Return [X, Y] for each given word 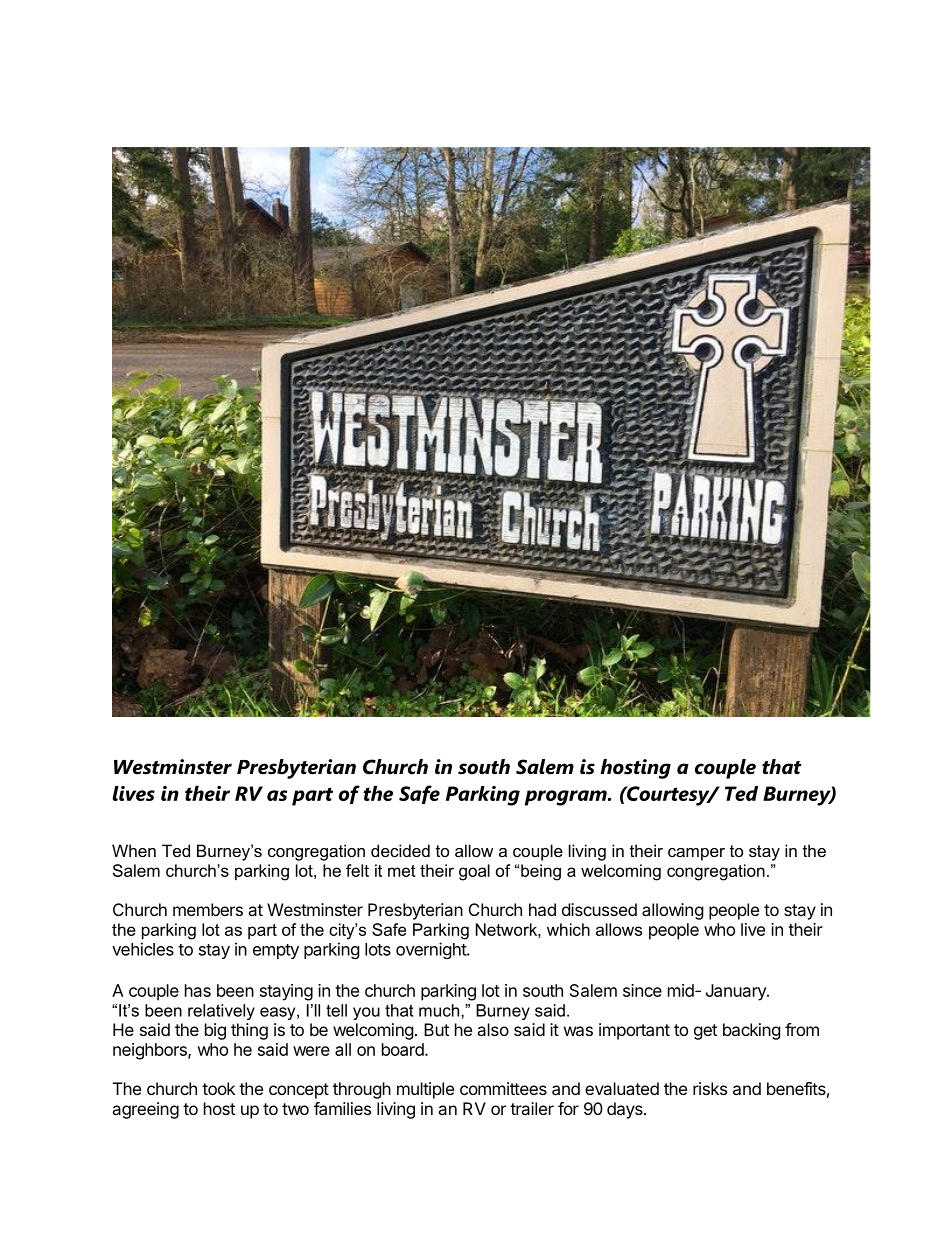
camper [696, 854]
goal [474, 872]
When [134, 850]
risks [710, 1088]
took [218, 1088]
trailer [532, 1108]
